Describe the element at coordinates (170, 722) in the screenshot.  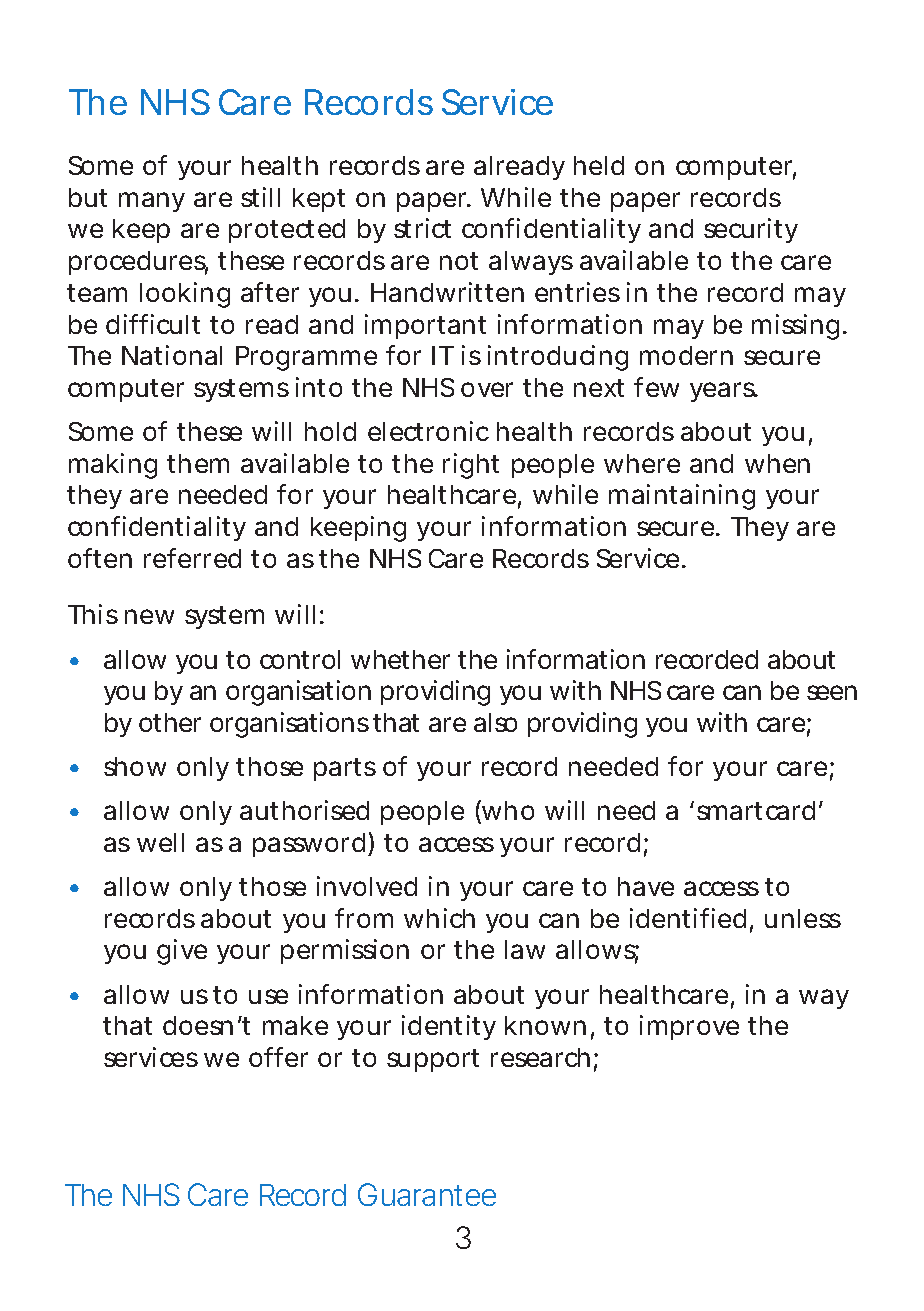
I see `other` at that location.
